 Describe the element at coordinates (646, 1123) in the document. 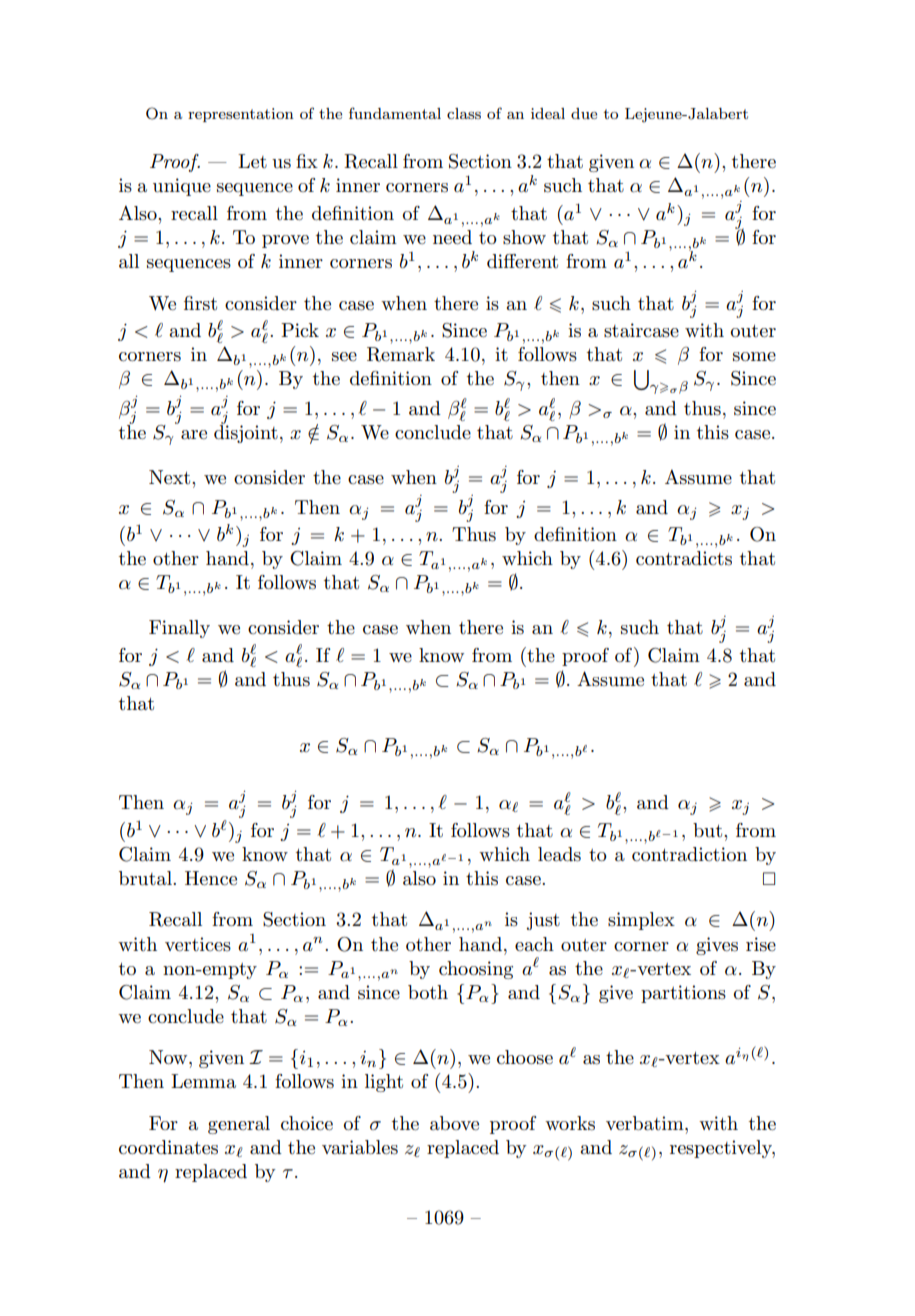

I see `verbatim` at that location.
